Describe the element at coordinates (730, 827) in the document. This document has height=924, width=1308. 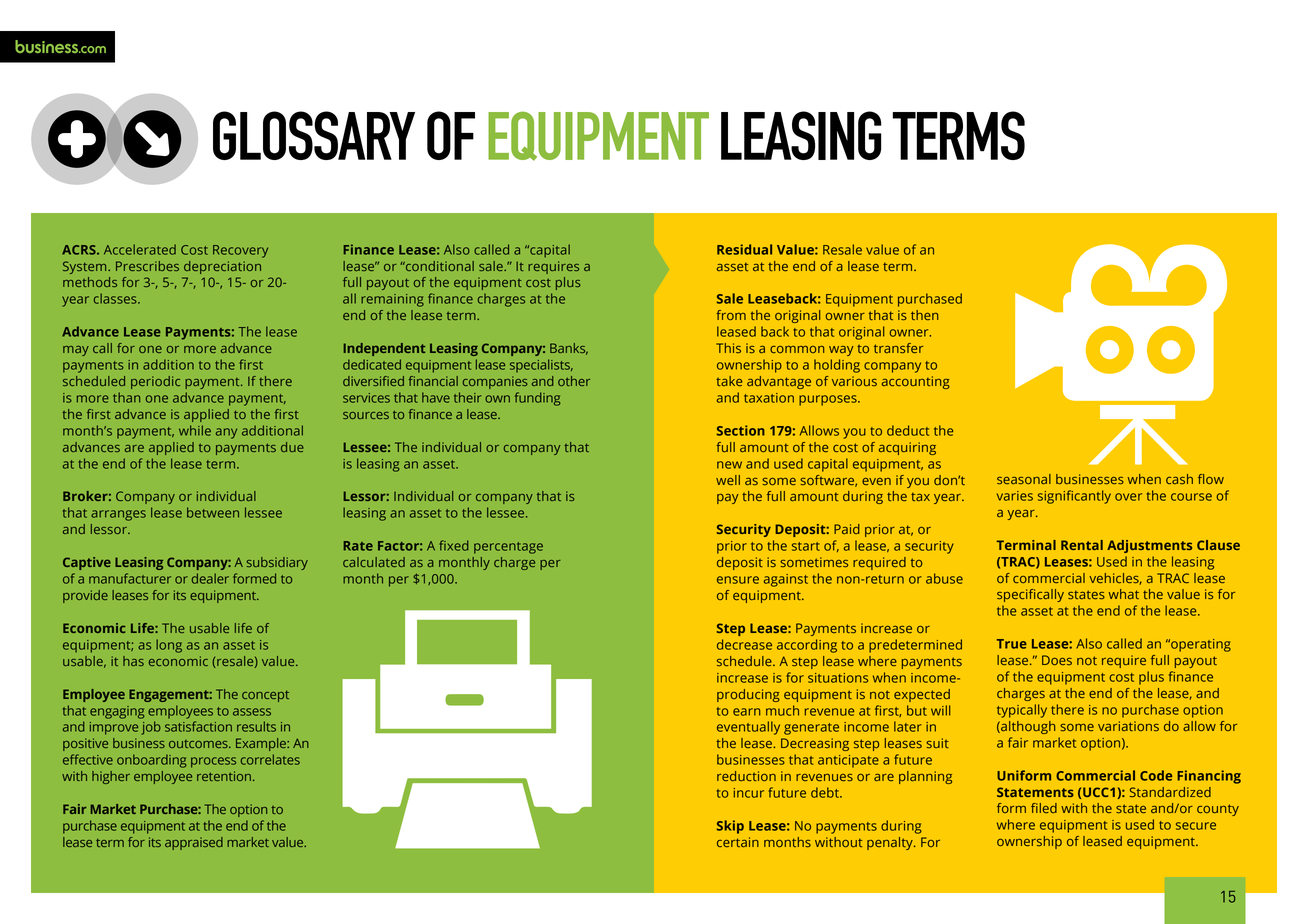
I see `Skip` at that location.
